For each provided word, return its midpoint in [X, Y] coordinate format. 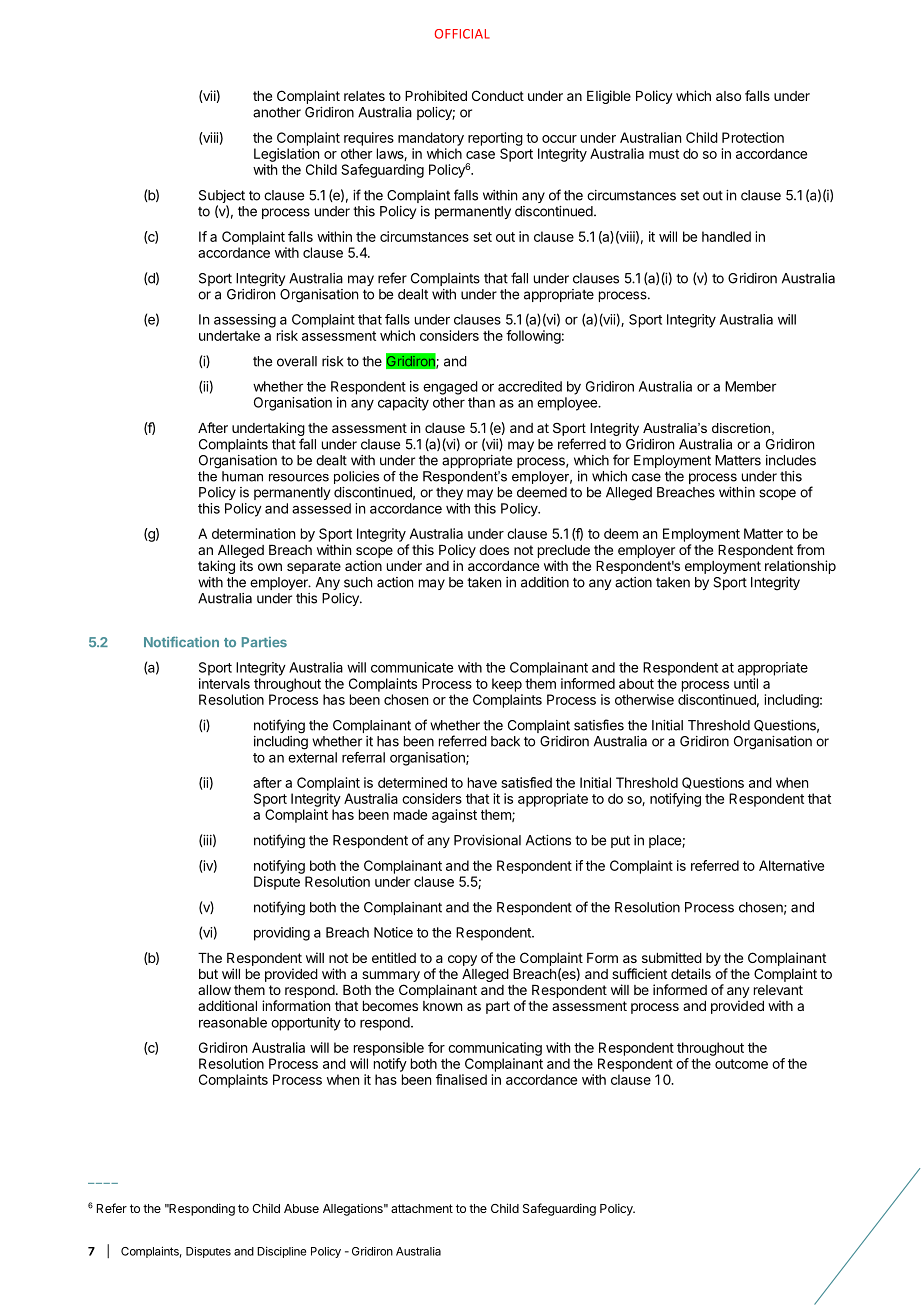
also [728, 96]
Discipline [281, 1252]
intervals [224, 683]
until [746, 683]
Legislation [286, 155]
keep [507, 685]
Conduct [498, 95]
